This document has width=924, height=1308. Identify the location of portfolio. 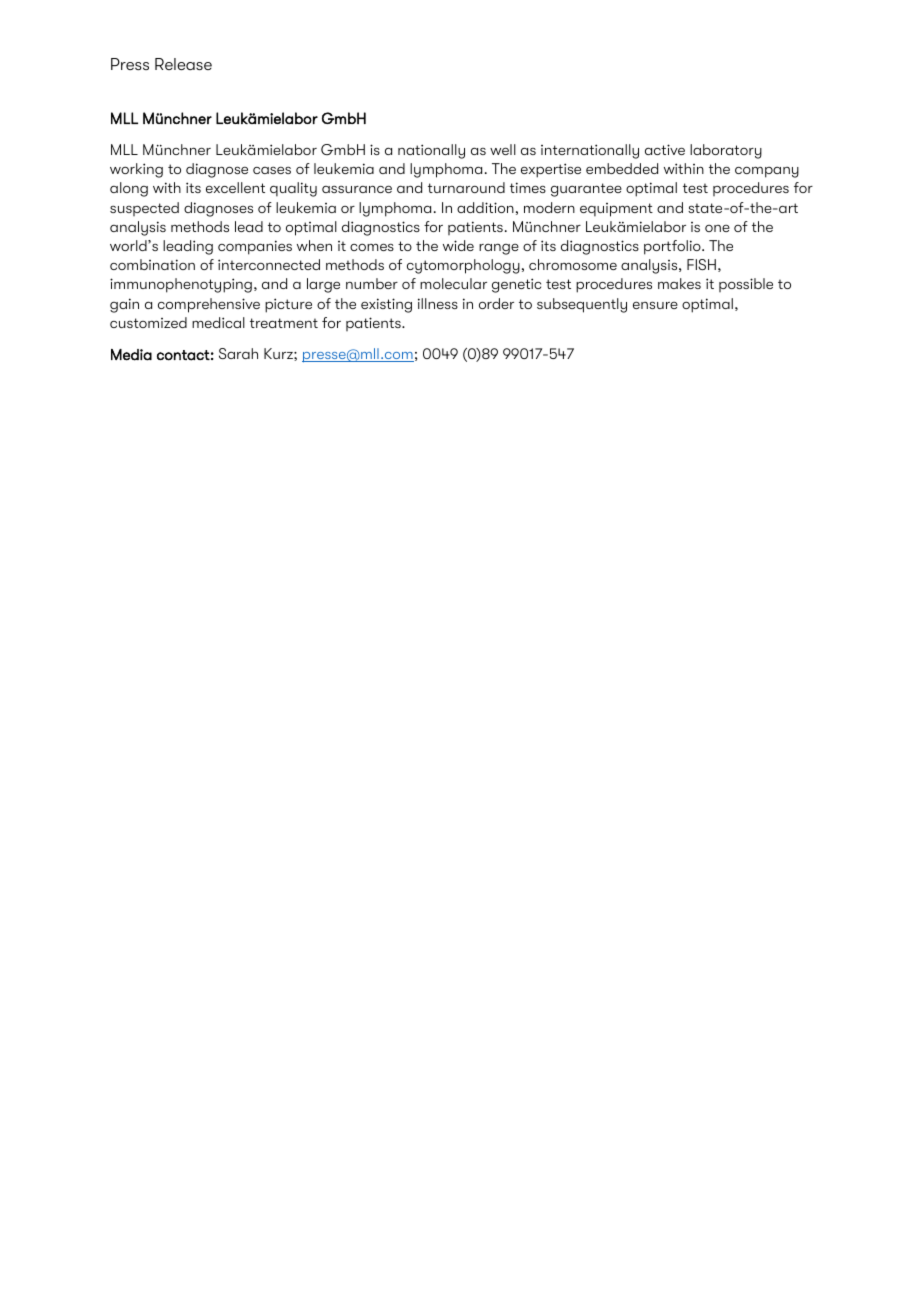
(673, 247).
